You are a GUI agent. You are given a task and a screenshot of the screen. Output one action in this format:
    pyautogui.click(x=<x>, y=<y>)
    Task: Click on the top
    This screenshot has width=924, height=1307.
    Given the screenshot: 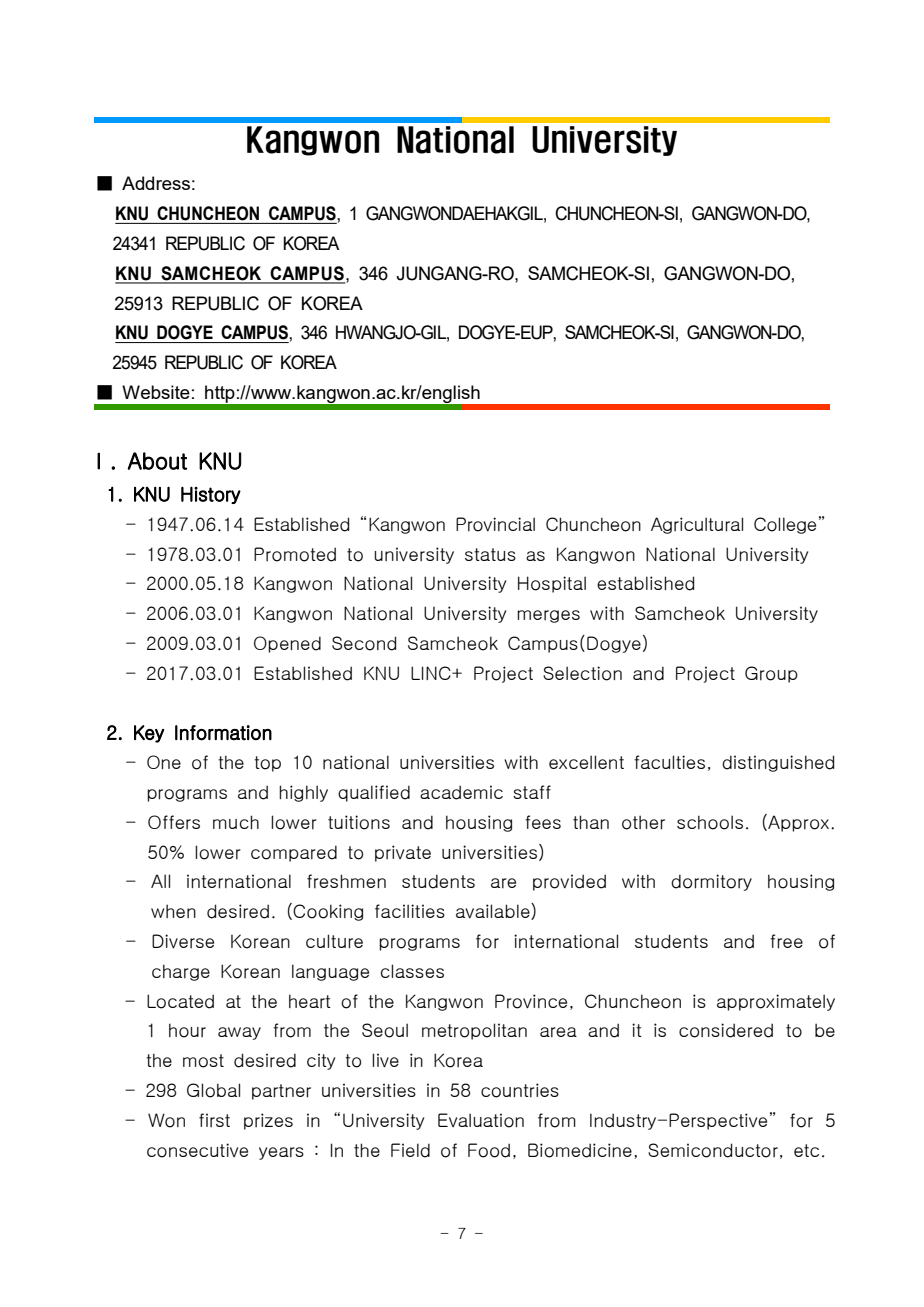 What is the action you would take?
    pyautogui.click(x=267, y=764)
